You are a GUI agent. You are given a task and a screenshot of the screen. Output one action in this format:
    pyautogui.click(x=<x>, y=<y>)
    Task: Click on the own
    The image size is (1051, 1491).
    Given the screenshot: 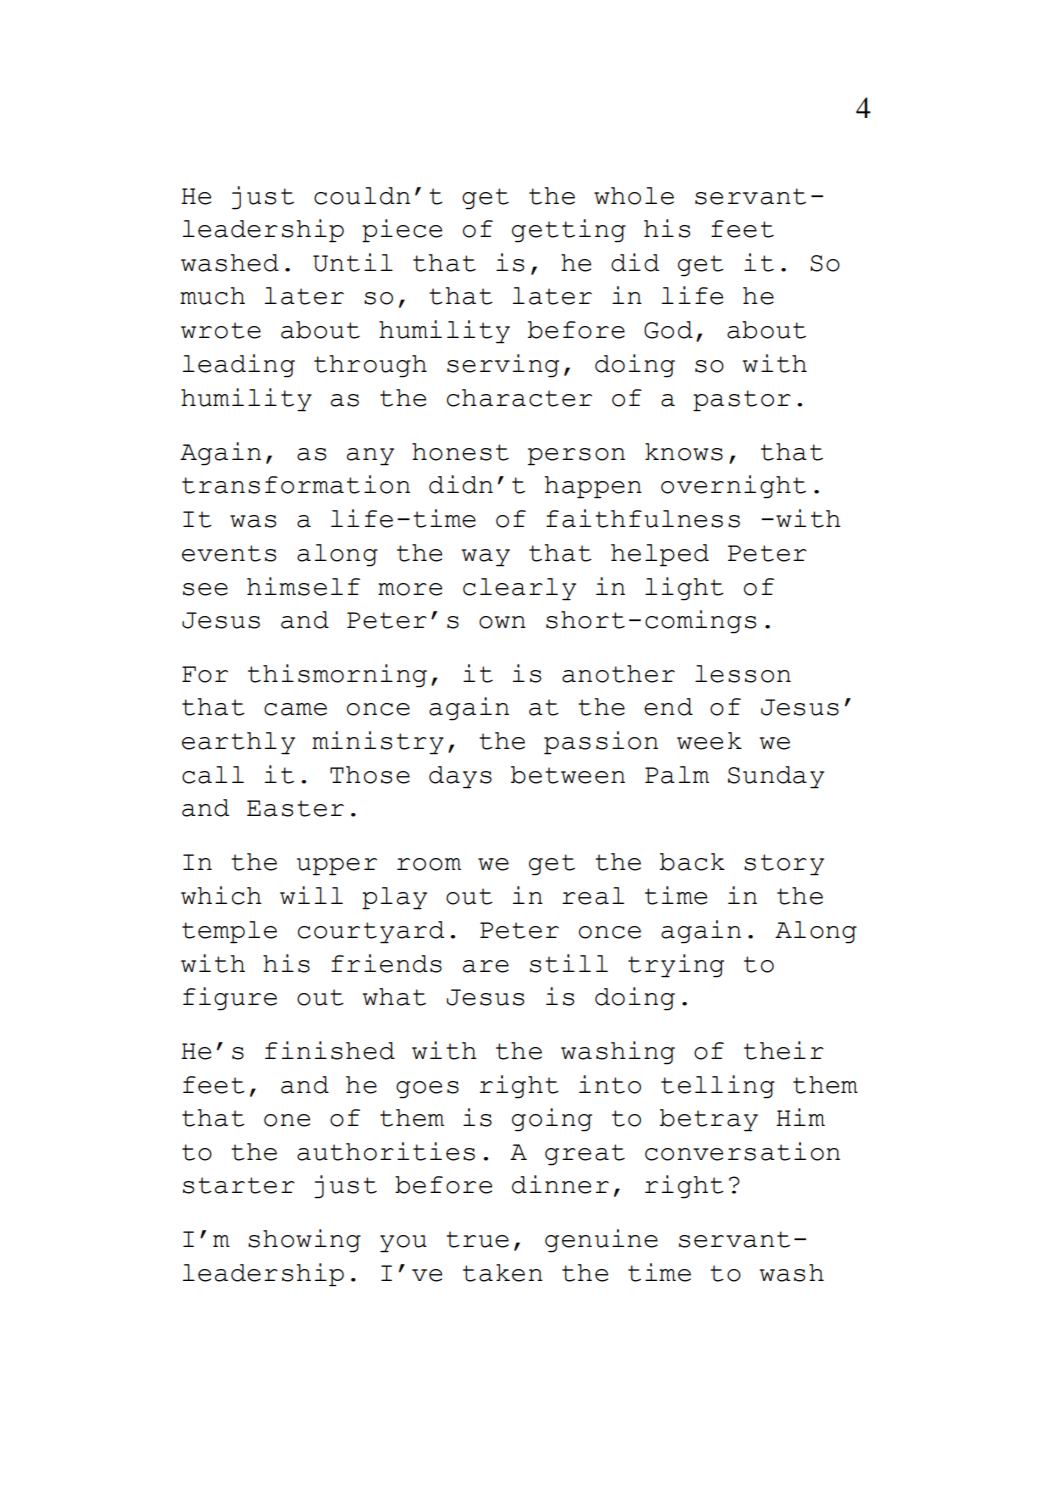 What is the action you would take?
    pyautogui.click(x=502, y=622)
